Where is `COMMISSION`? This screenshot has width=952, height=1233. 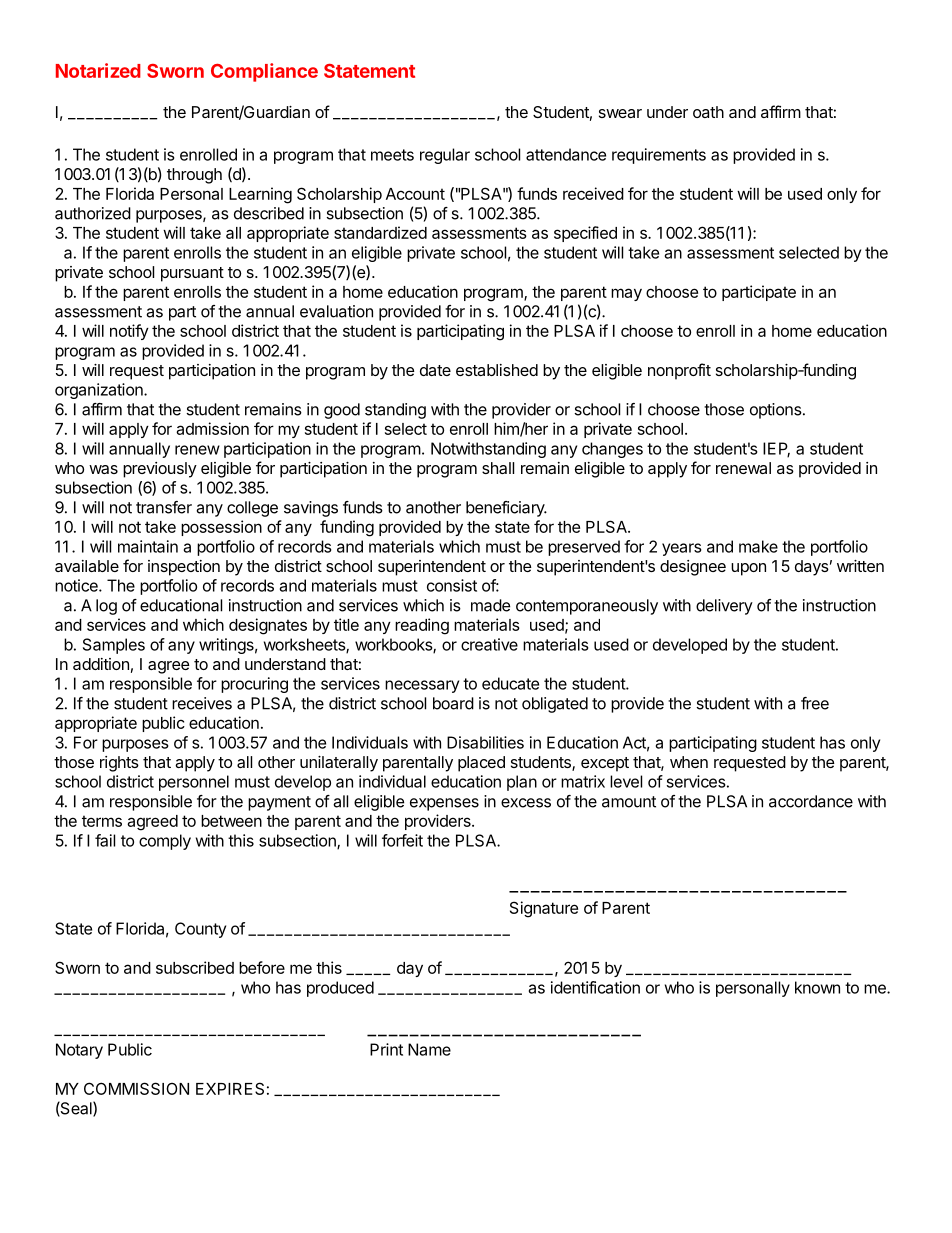
COMMISSION is located at coordinates (136, 1088).
